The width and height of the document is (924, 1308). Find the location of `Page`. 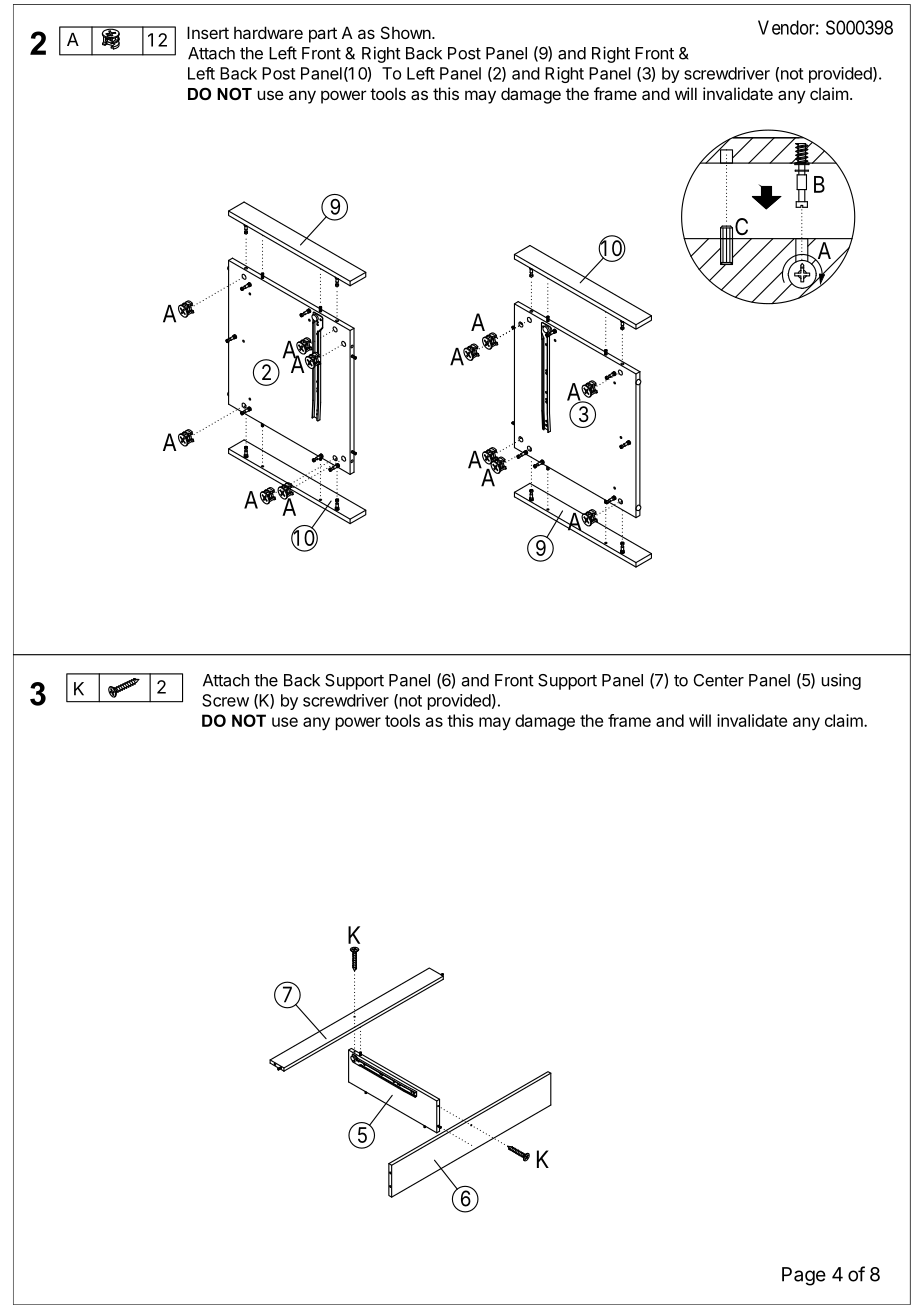

Page is located at coordinates (804, 1276).
